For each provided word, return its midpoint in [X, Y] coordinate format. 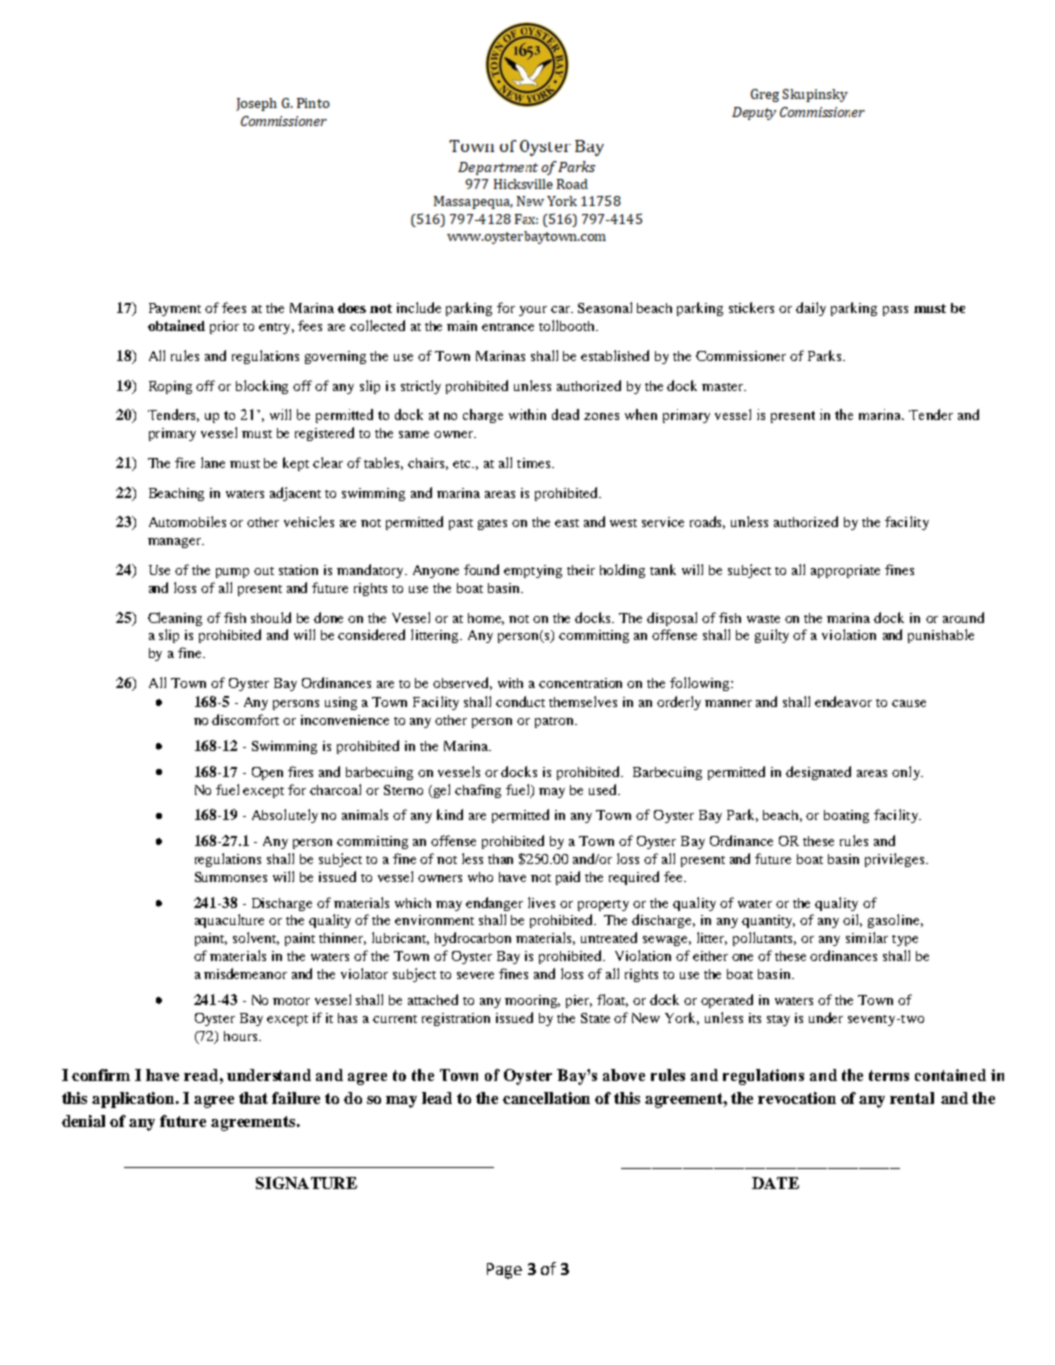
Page [504, 1271]
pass [895, 311]
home [486, 619]
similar [867, 937]
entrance [508, 327]
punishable [941, 636]
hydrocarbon [473, 939]
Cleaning [175, 619]
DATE [775, 1183]
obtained [176, 325]
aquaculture [229, 921]
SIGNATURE [306, 1183]
